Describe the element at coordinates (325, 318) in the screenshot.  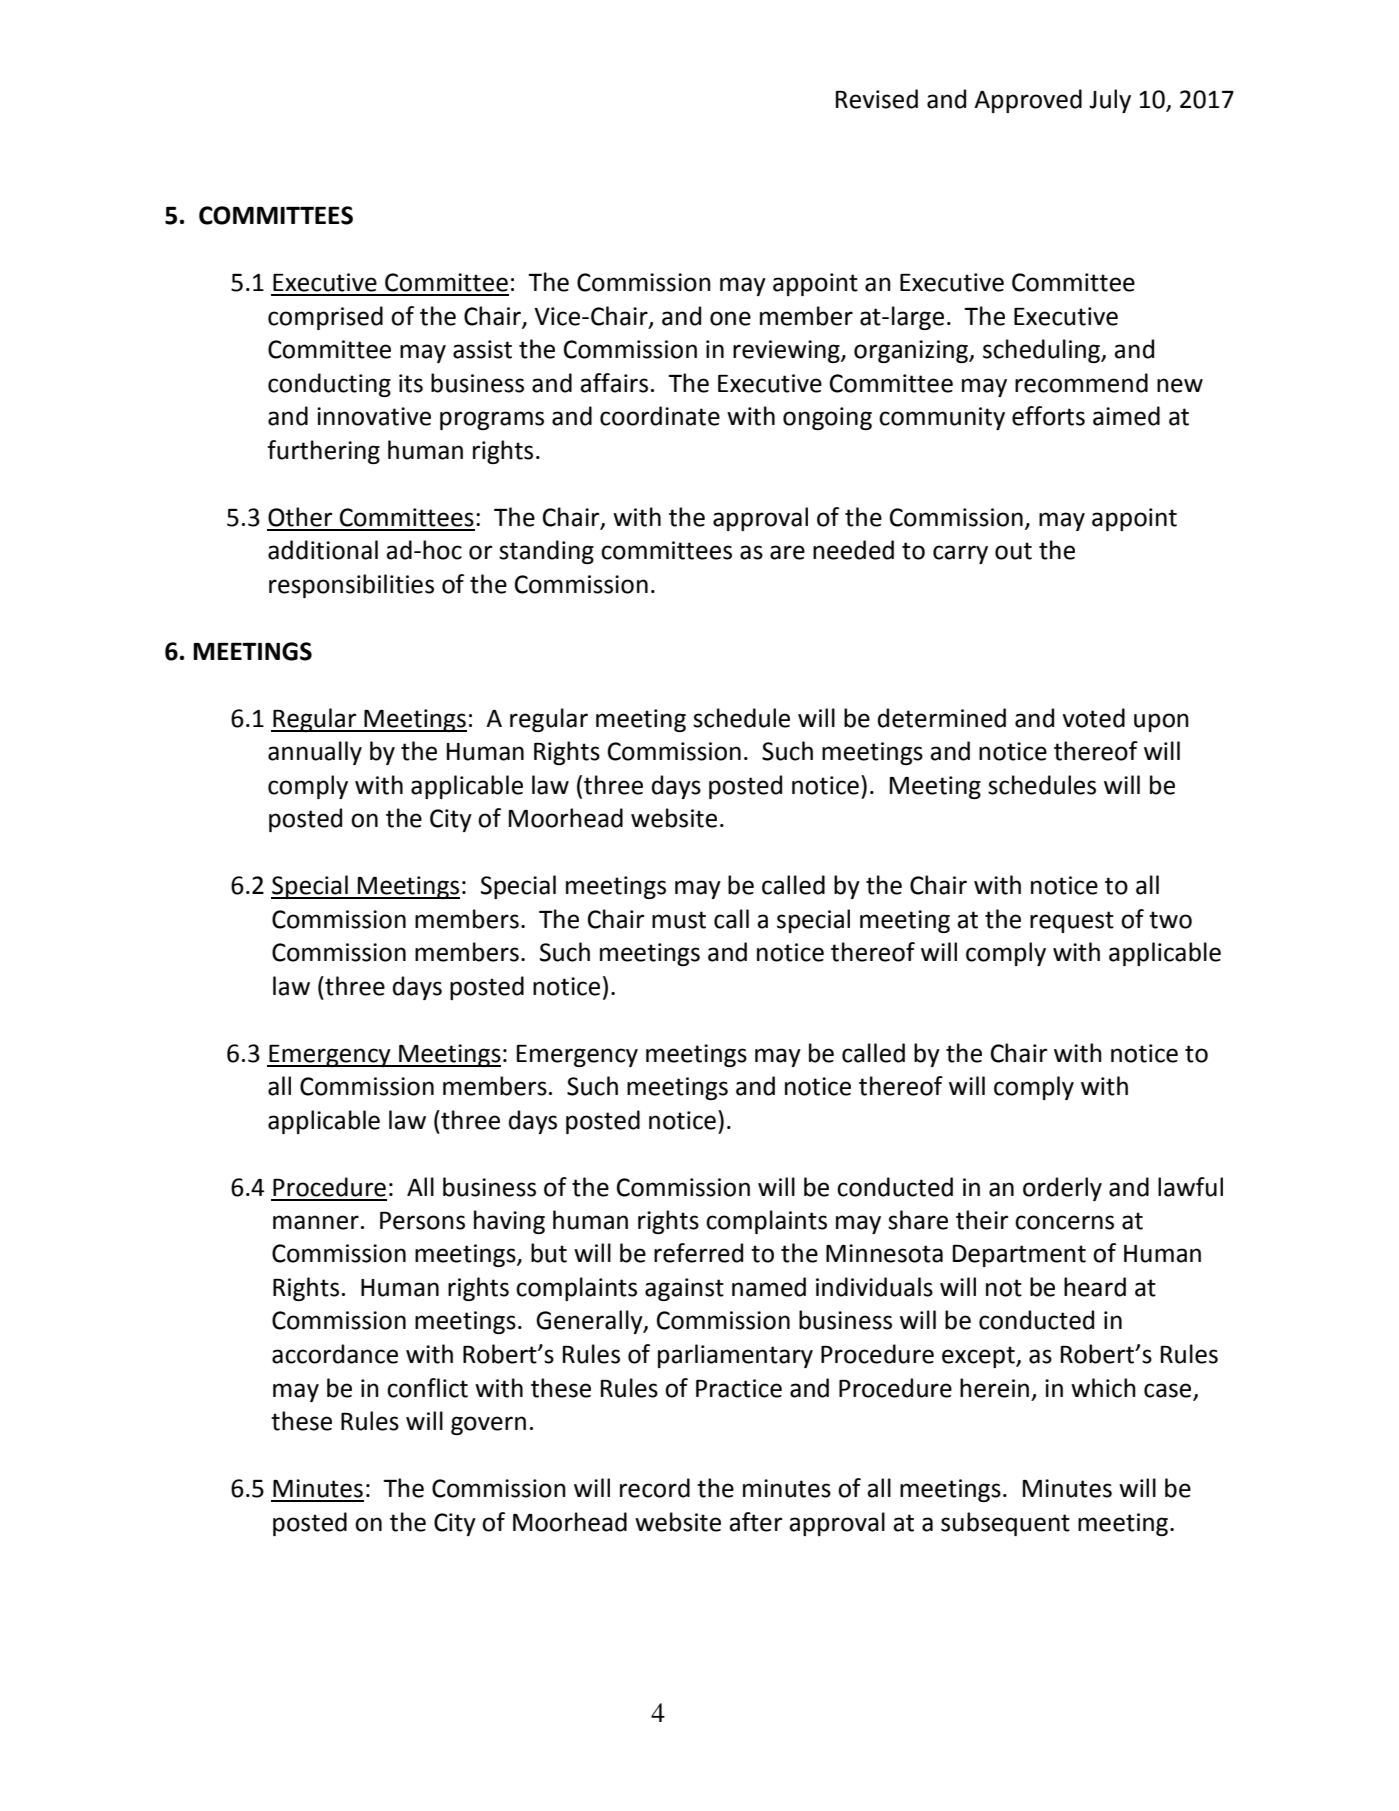
I see `comprised` at that location.
